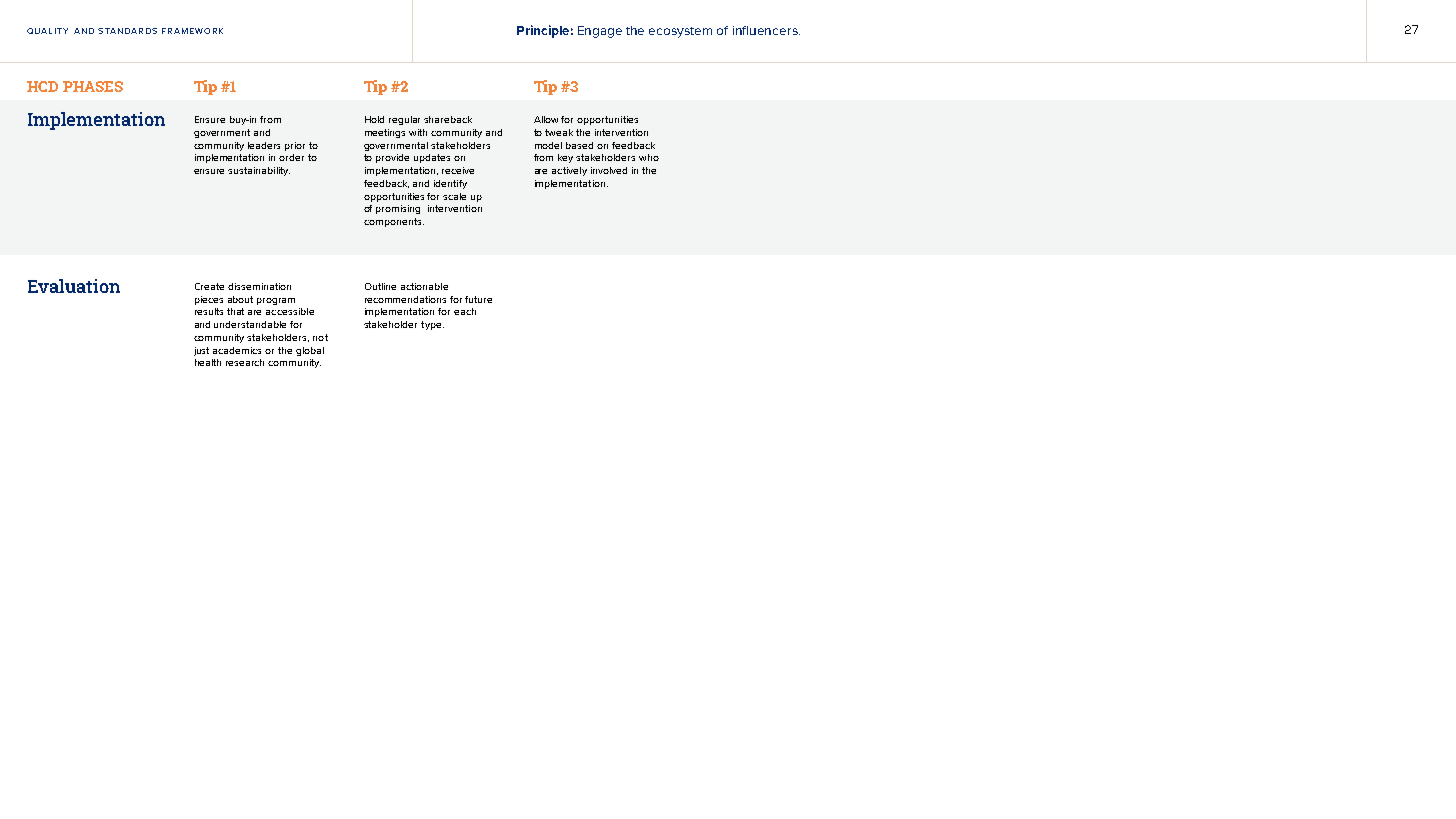 This screenshot has width=1456, height=819. What do you see at coordinates (600, 32) in the screenshot?
I see `Engage` at bounding box center [600, 32].
